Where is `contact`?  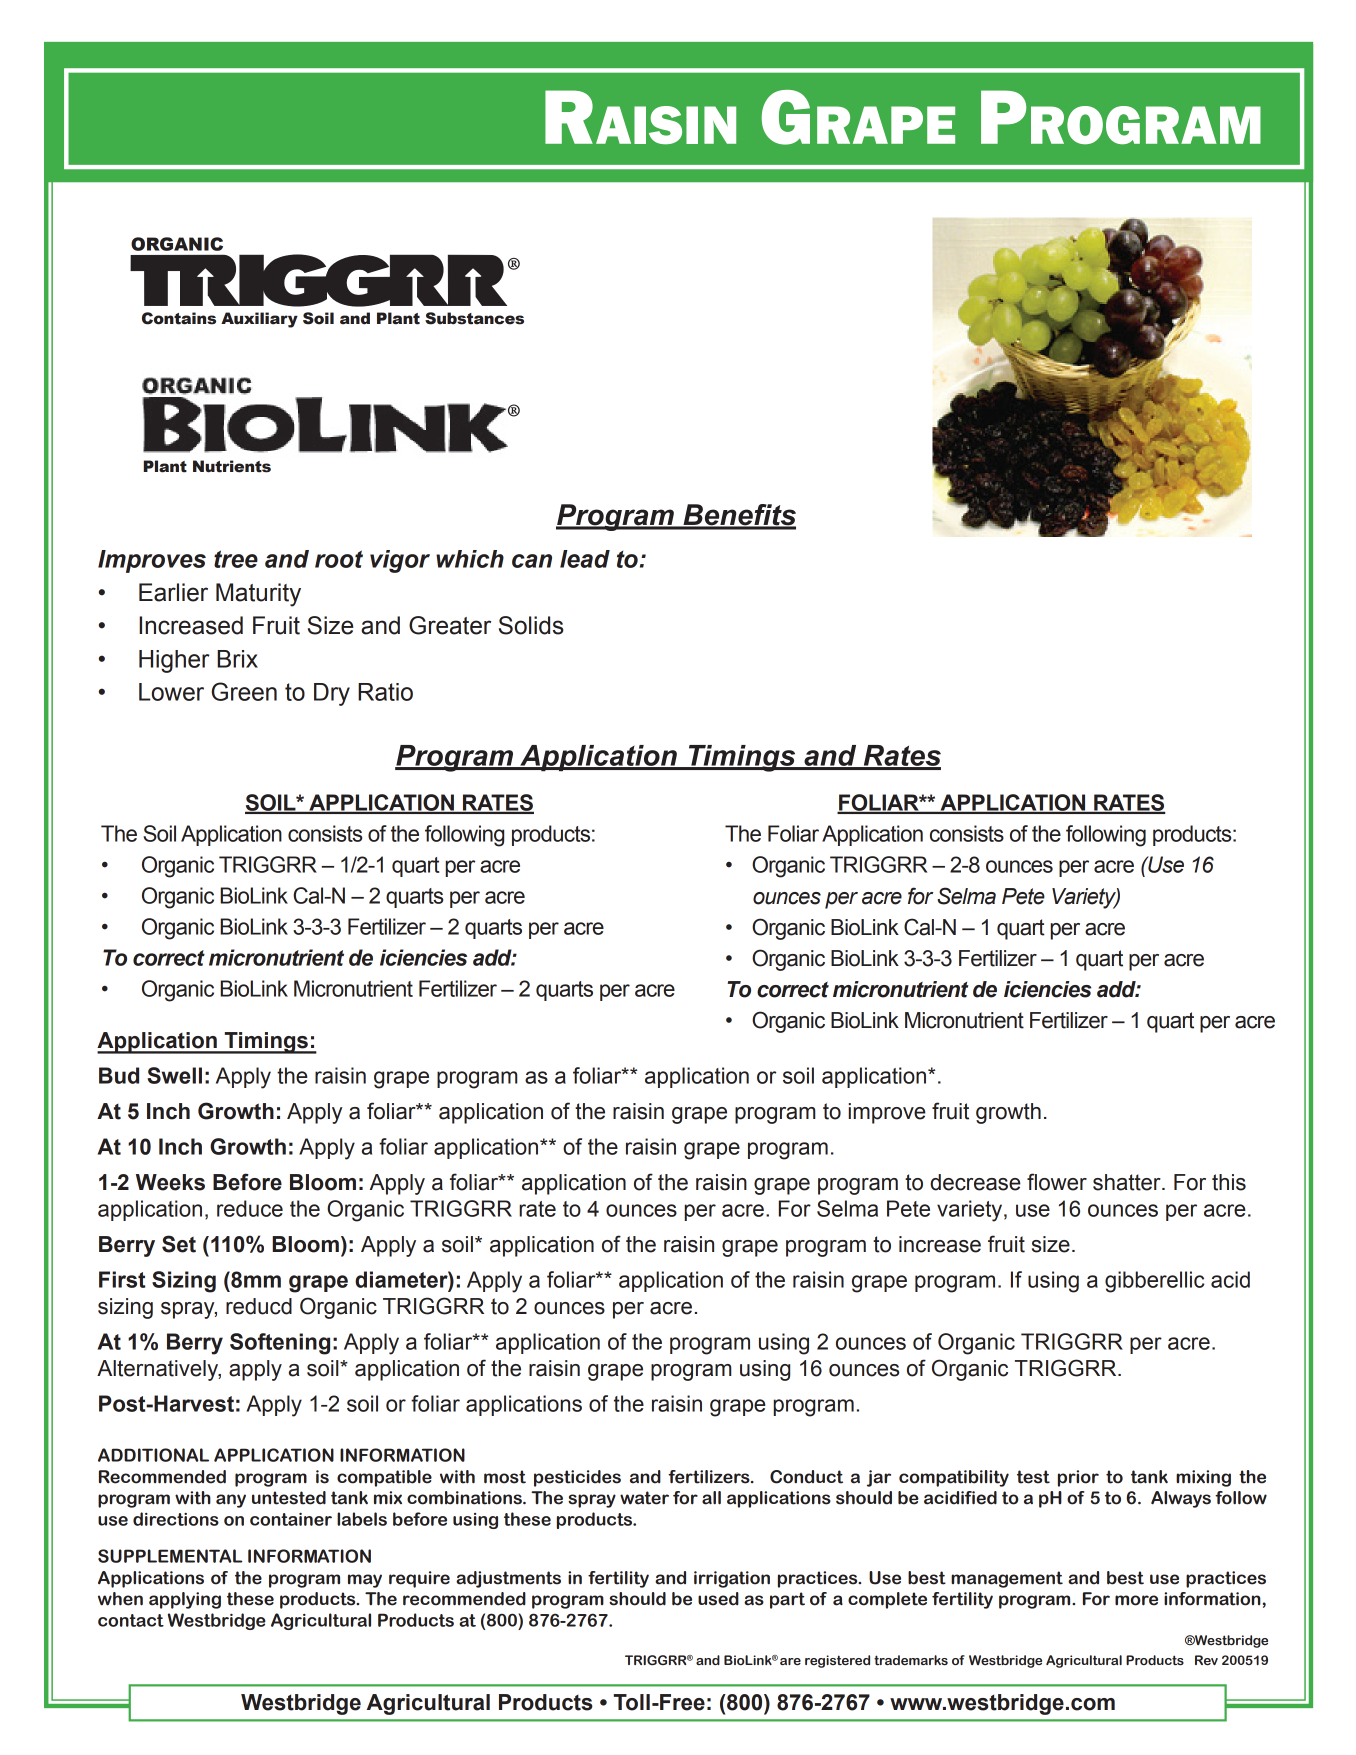 contact is located at coordinates (131, 1620).
